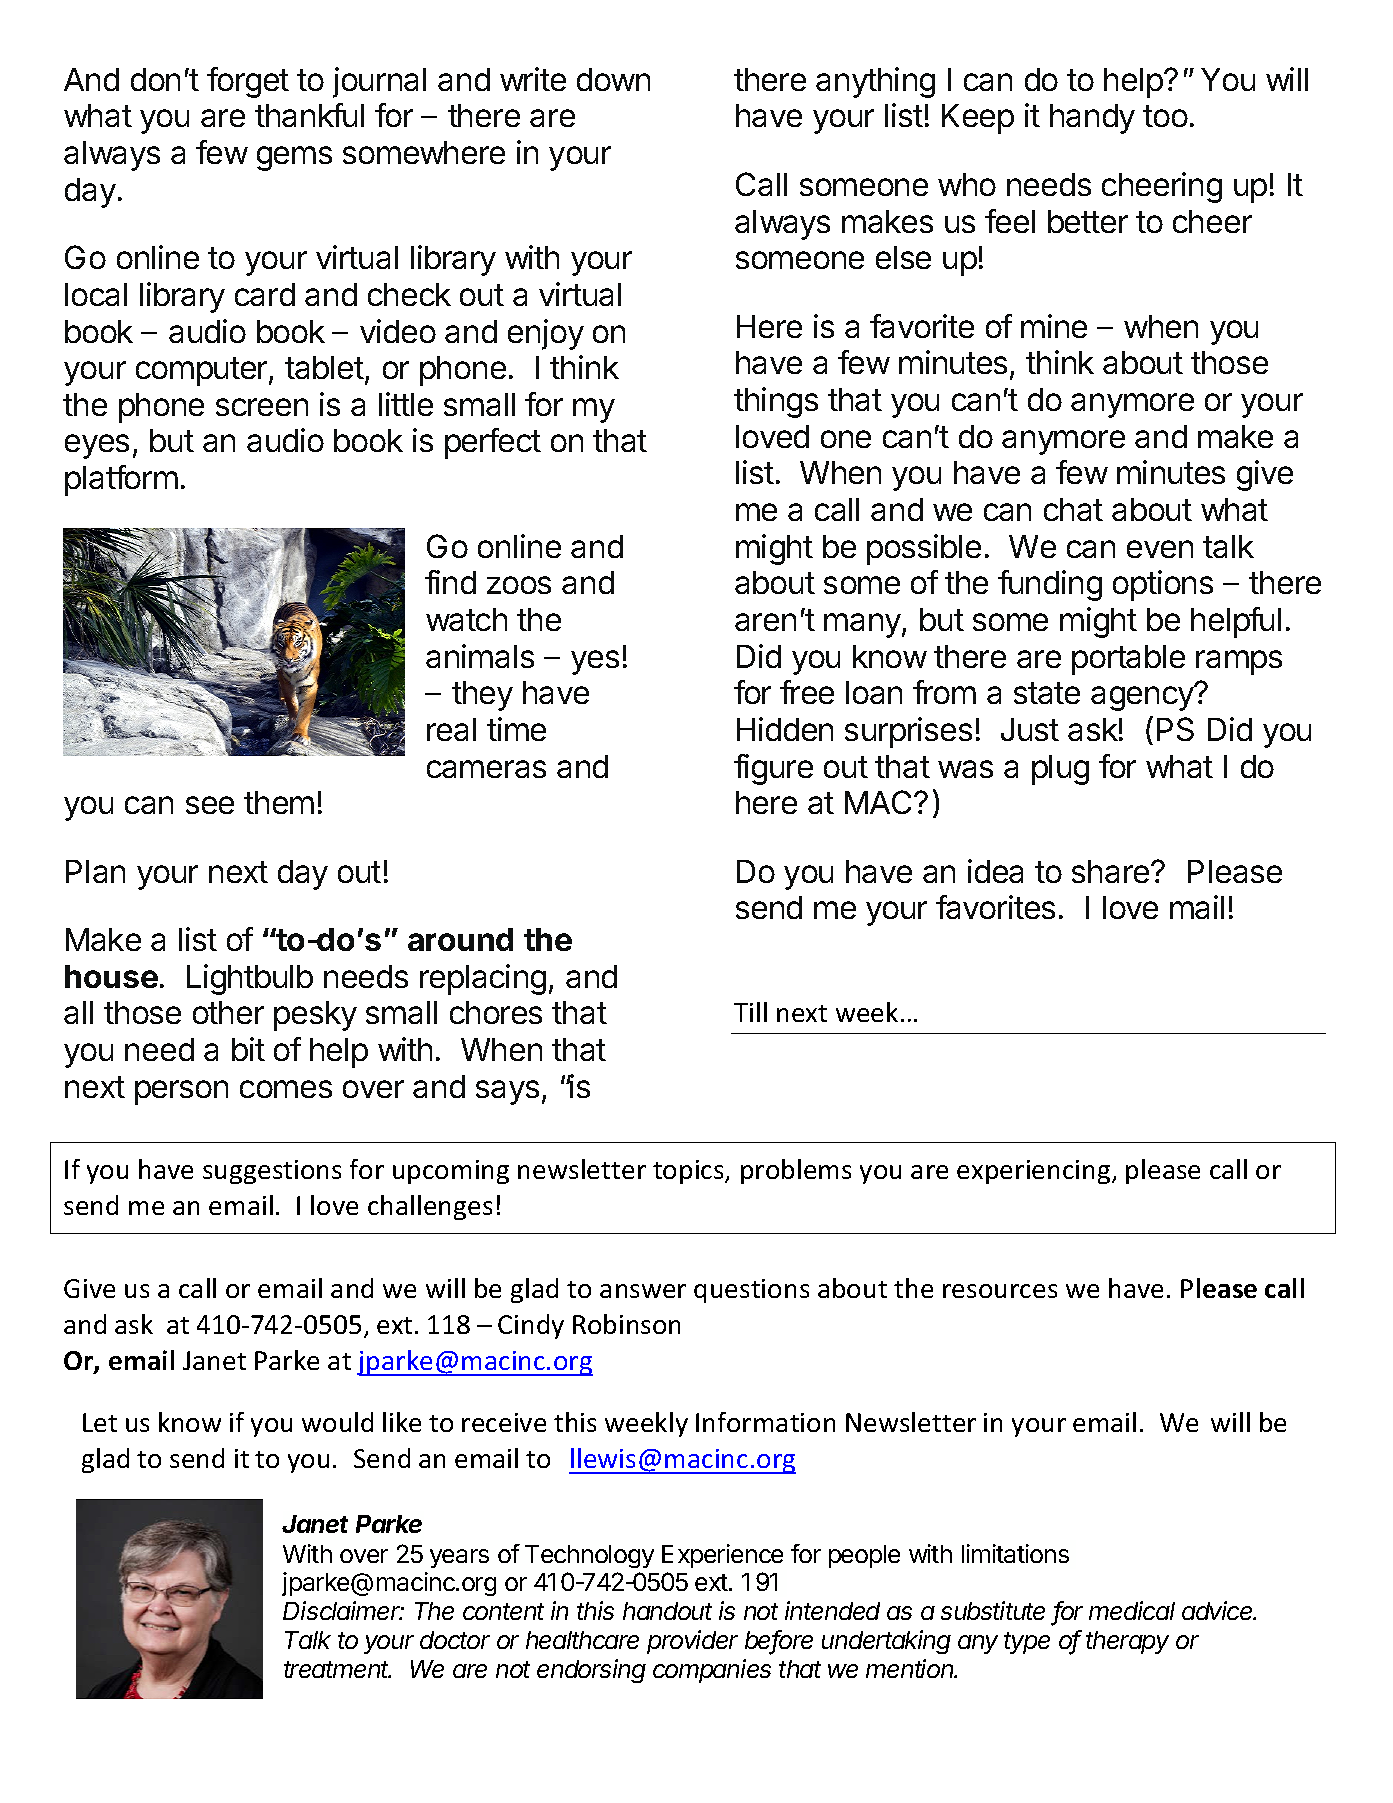 This screenshot has height=1803, width=1393. Describe the element at coordinates (613, 79) in the screenshot. I see `down` at that location.
